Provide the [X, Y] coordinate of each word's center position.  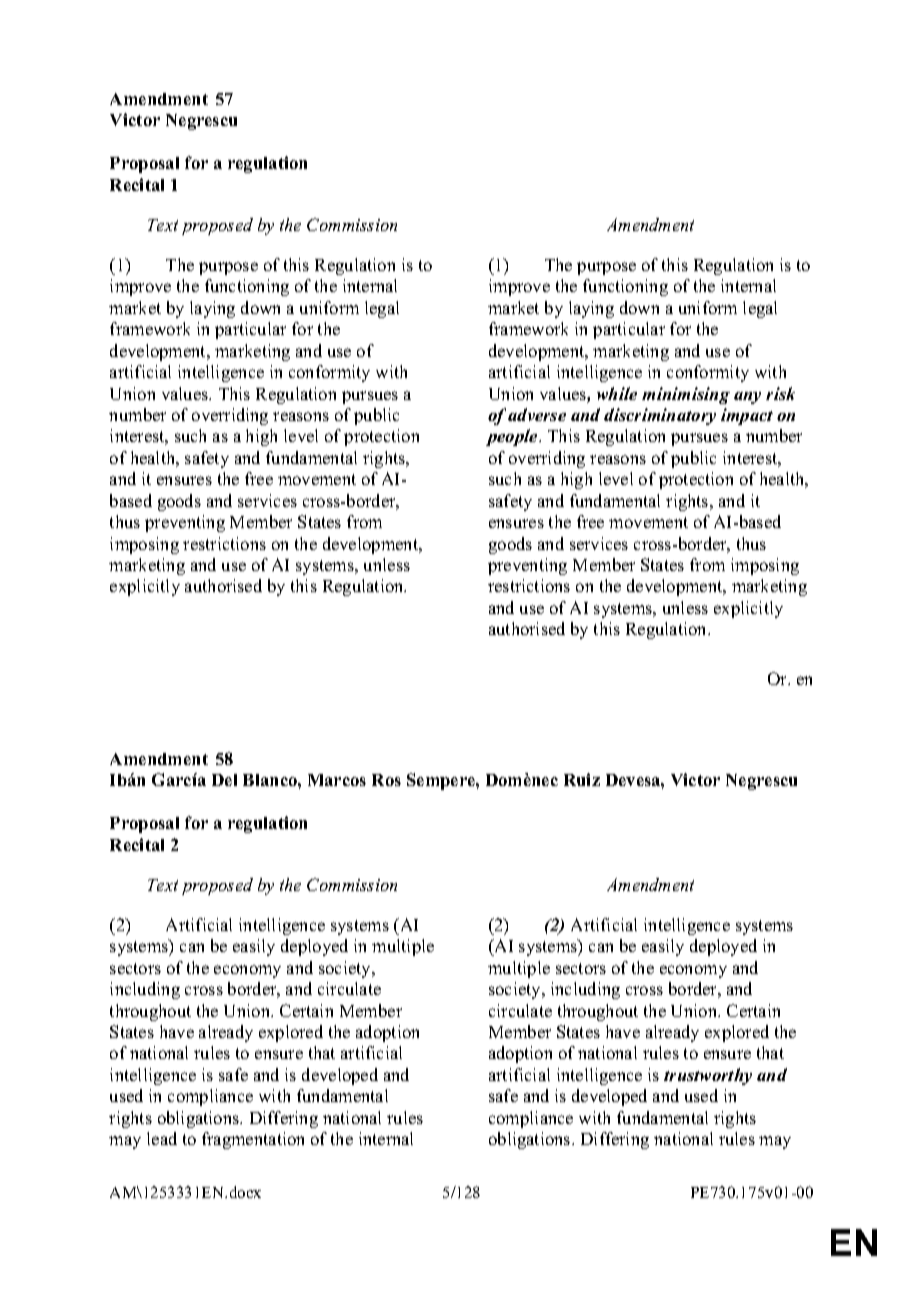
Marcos [337, 780]
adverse [537, 414]
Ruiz [582, 779]
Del [224, 780]
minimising [686, 395]
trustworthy [708, 1076]
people [513, 437]
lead [162, 1138]
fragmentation [253, 1140]
